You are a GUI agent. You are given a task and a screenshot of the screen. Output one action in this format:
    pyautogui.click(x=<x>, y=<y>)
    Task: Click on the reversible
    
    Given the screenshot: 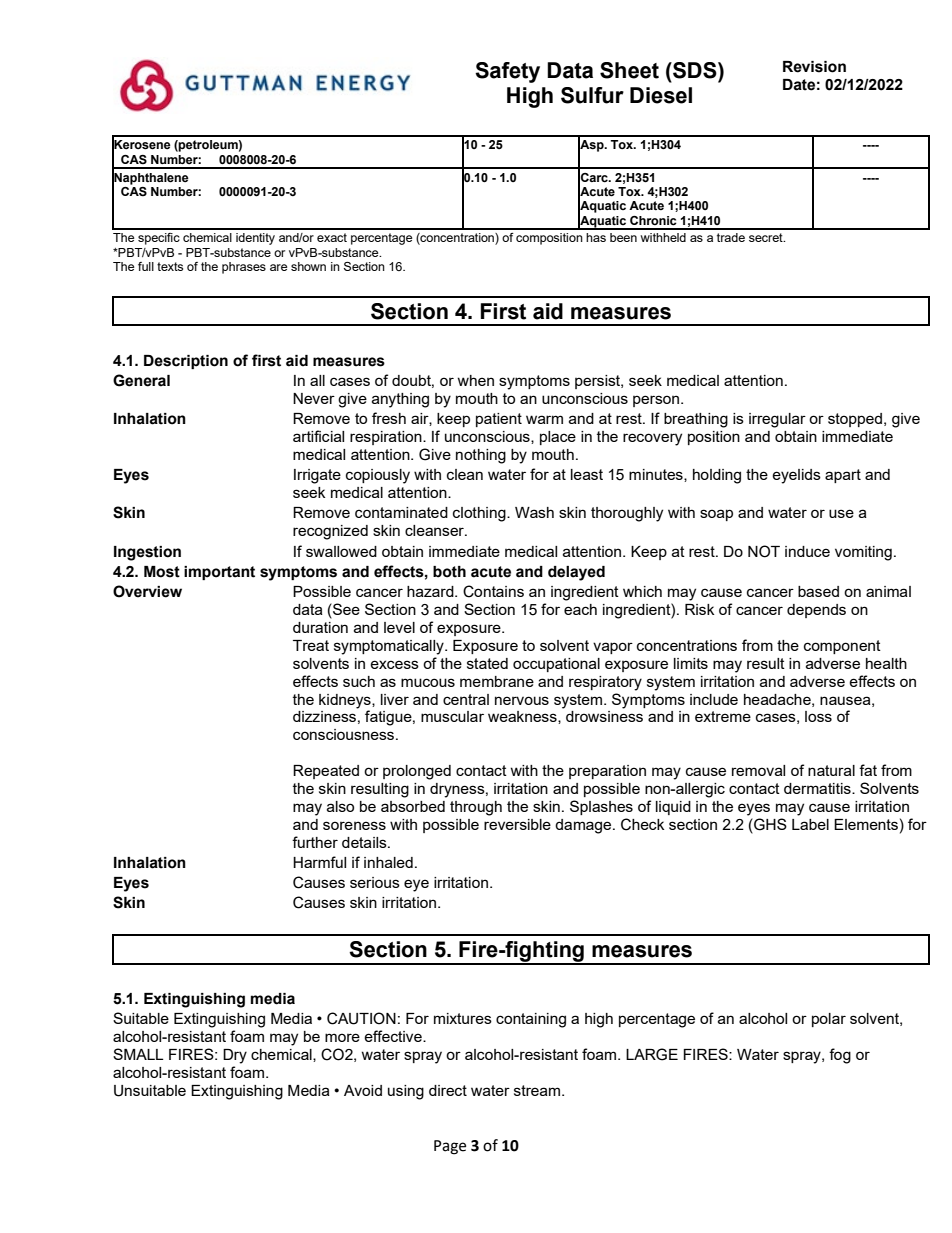 What is the action you would take?
    pyautogui.click(x=517, y=824)
